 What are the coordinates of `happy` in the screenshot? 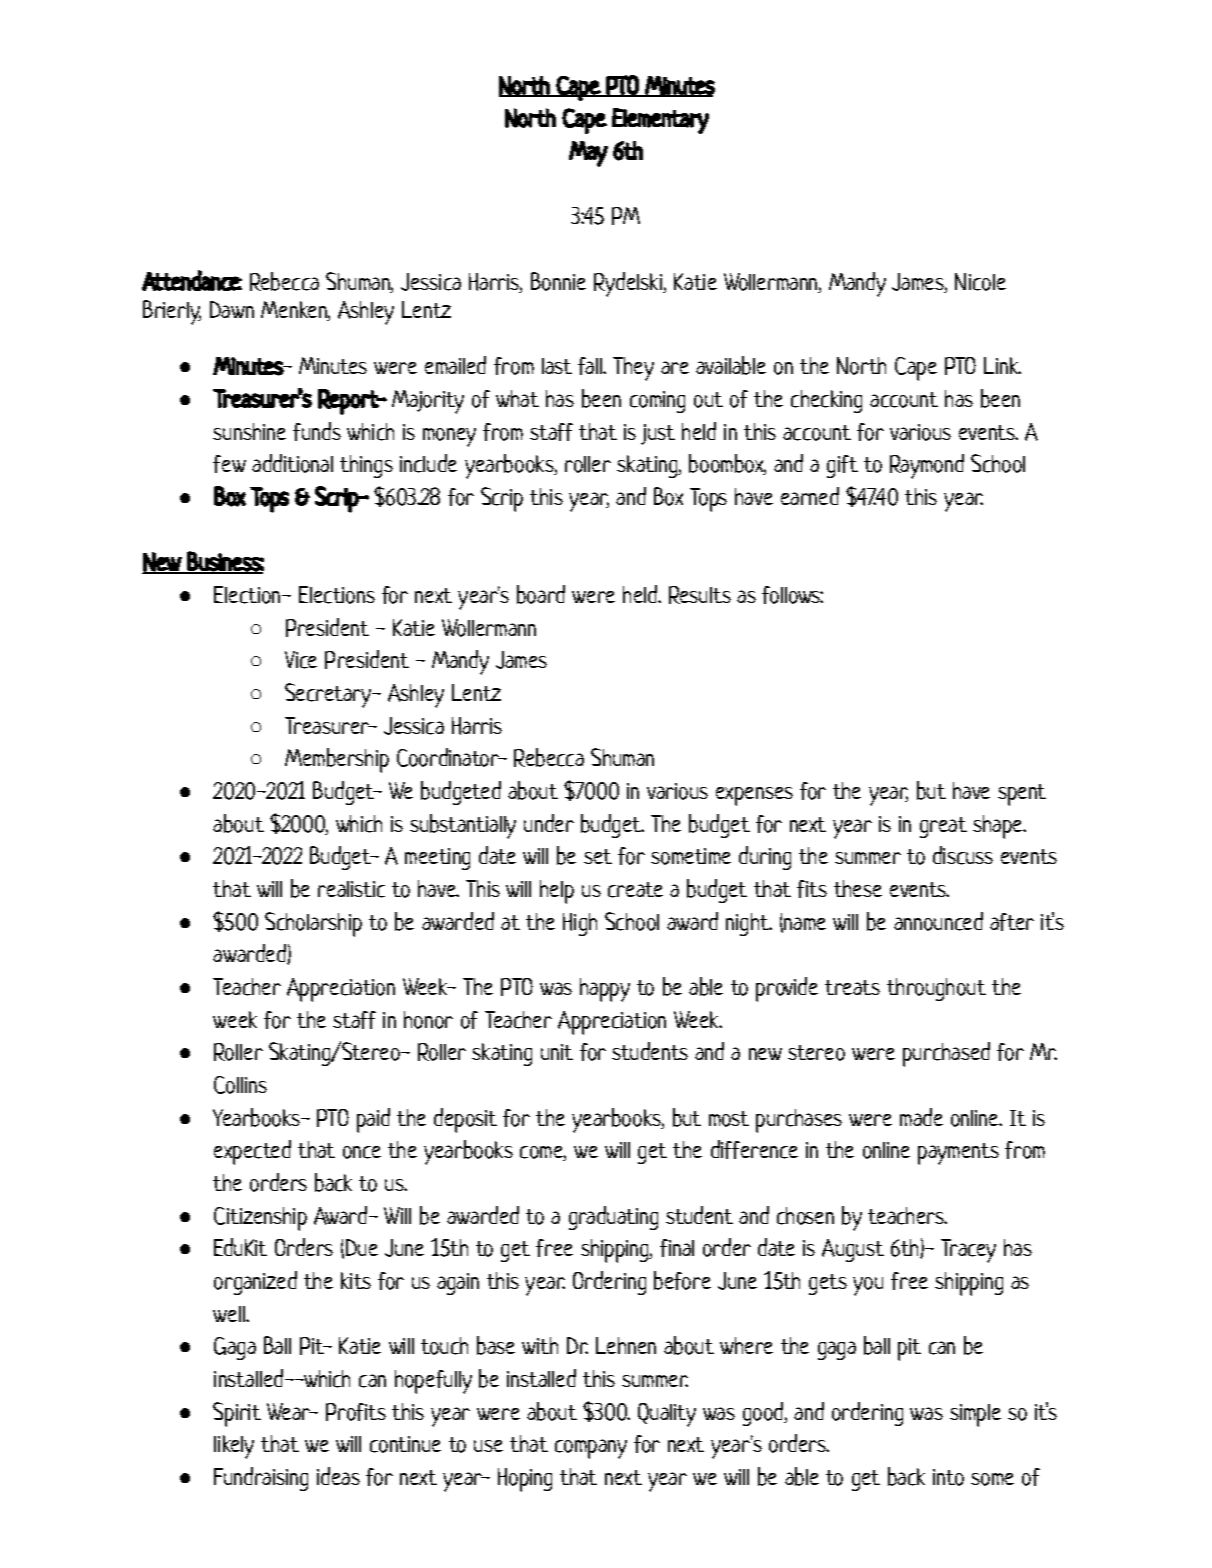 It's located at (605, 990).
